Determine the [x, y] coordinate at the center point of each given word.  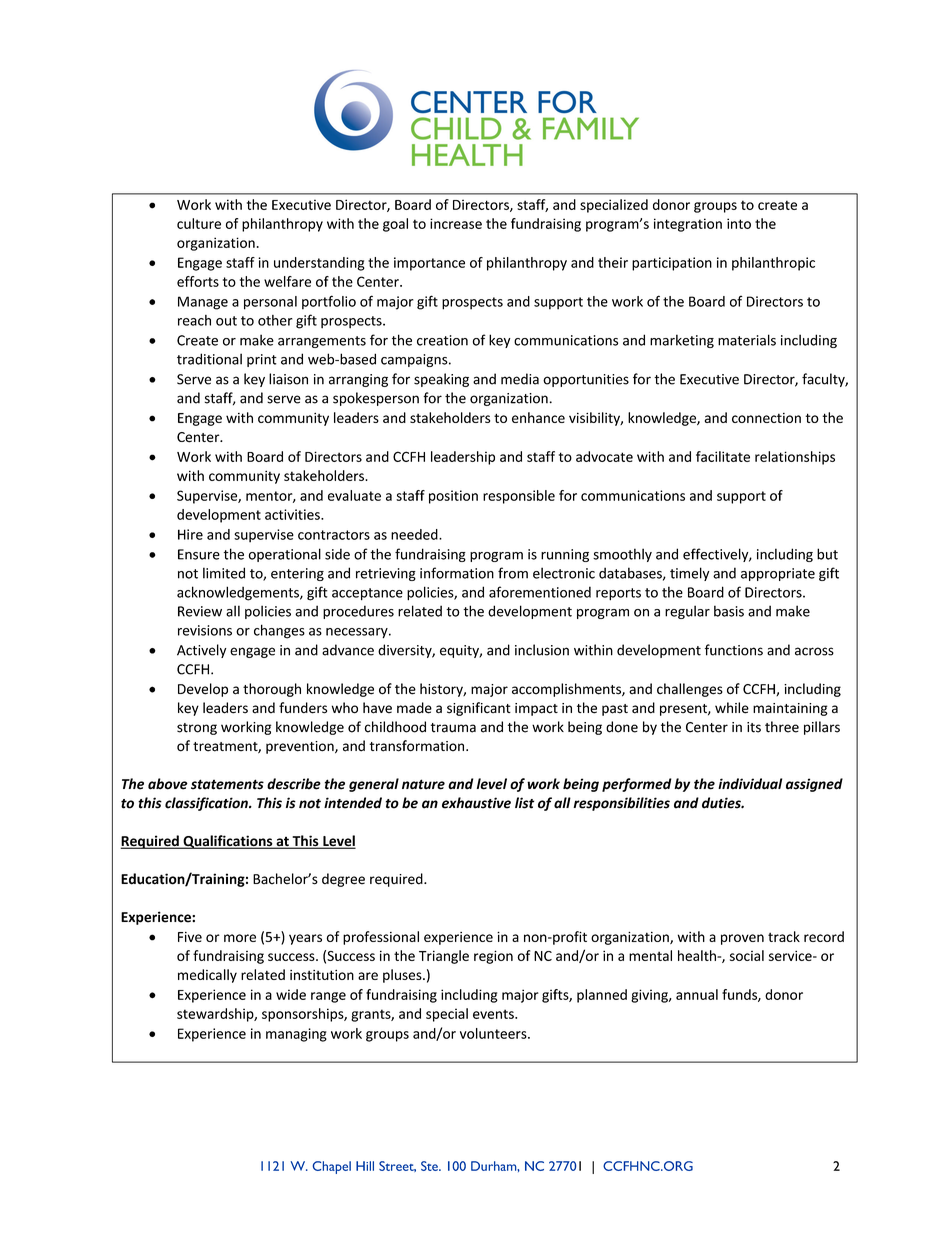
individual [750, 784]
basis [729, 611]
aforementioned [540, 592]
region [493, 957]
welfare [287, 281]
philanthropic [773, 264]
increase [456, 223]
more [240, 938]
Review [200, 611]
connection [766, 418]
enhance [538, 417]
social [747, 955]
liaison [288, 379]
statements [227, 784]
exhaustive [476, 803]
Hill [365, 1166]
